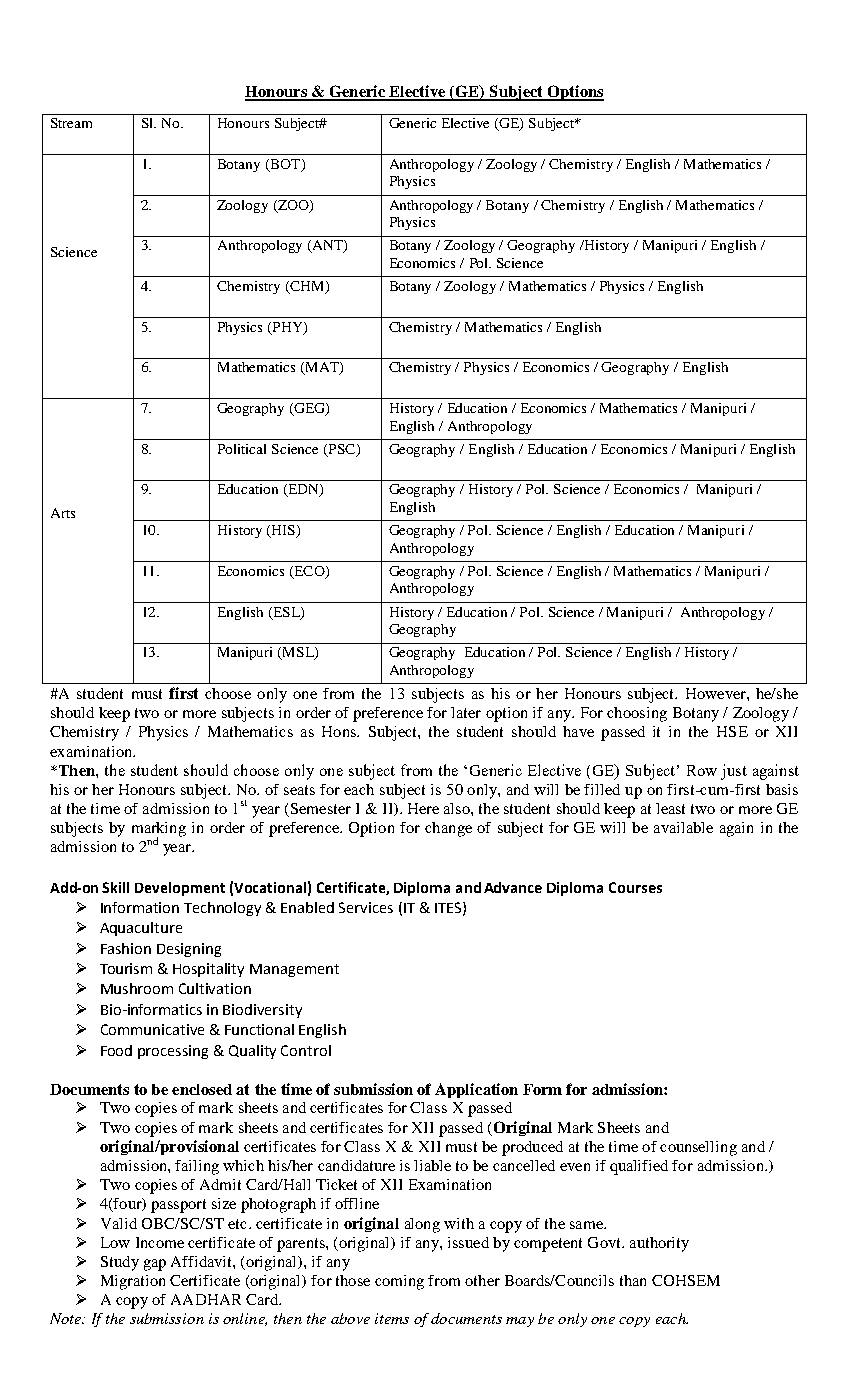 The width and height of the image is (849, 1400). I want to click on However, so click(717, 693).
